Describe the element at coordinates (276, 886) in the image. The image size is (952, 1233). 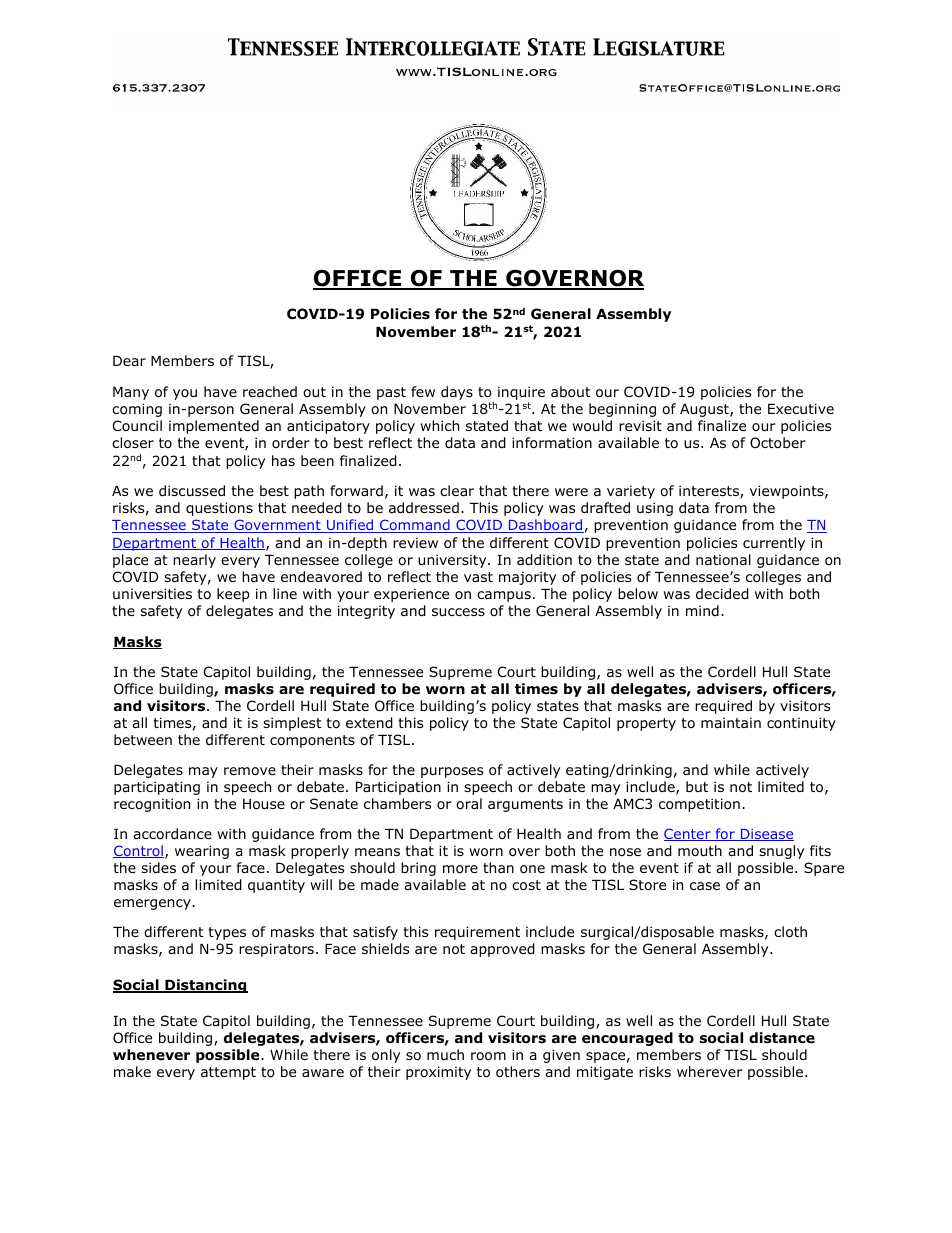
I see `quantity` at that location.
